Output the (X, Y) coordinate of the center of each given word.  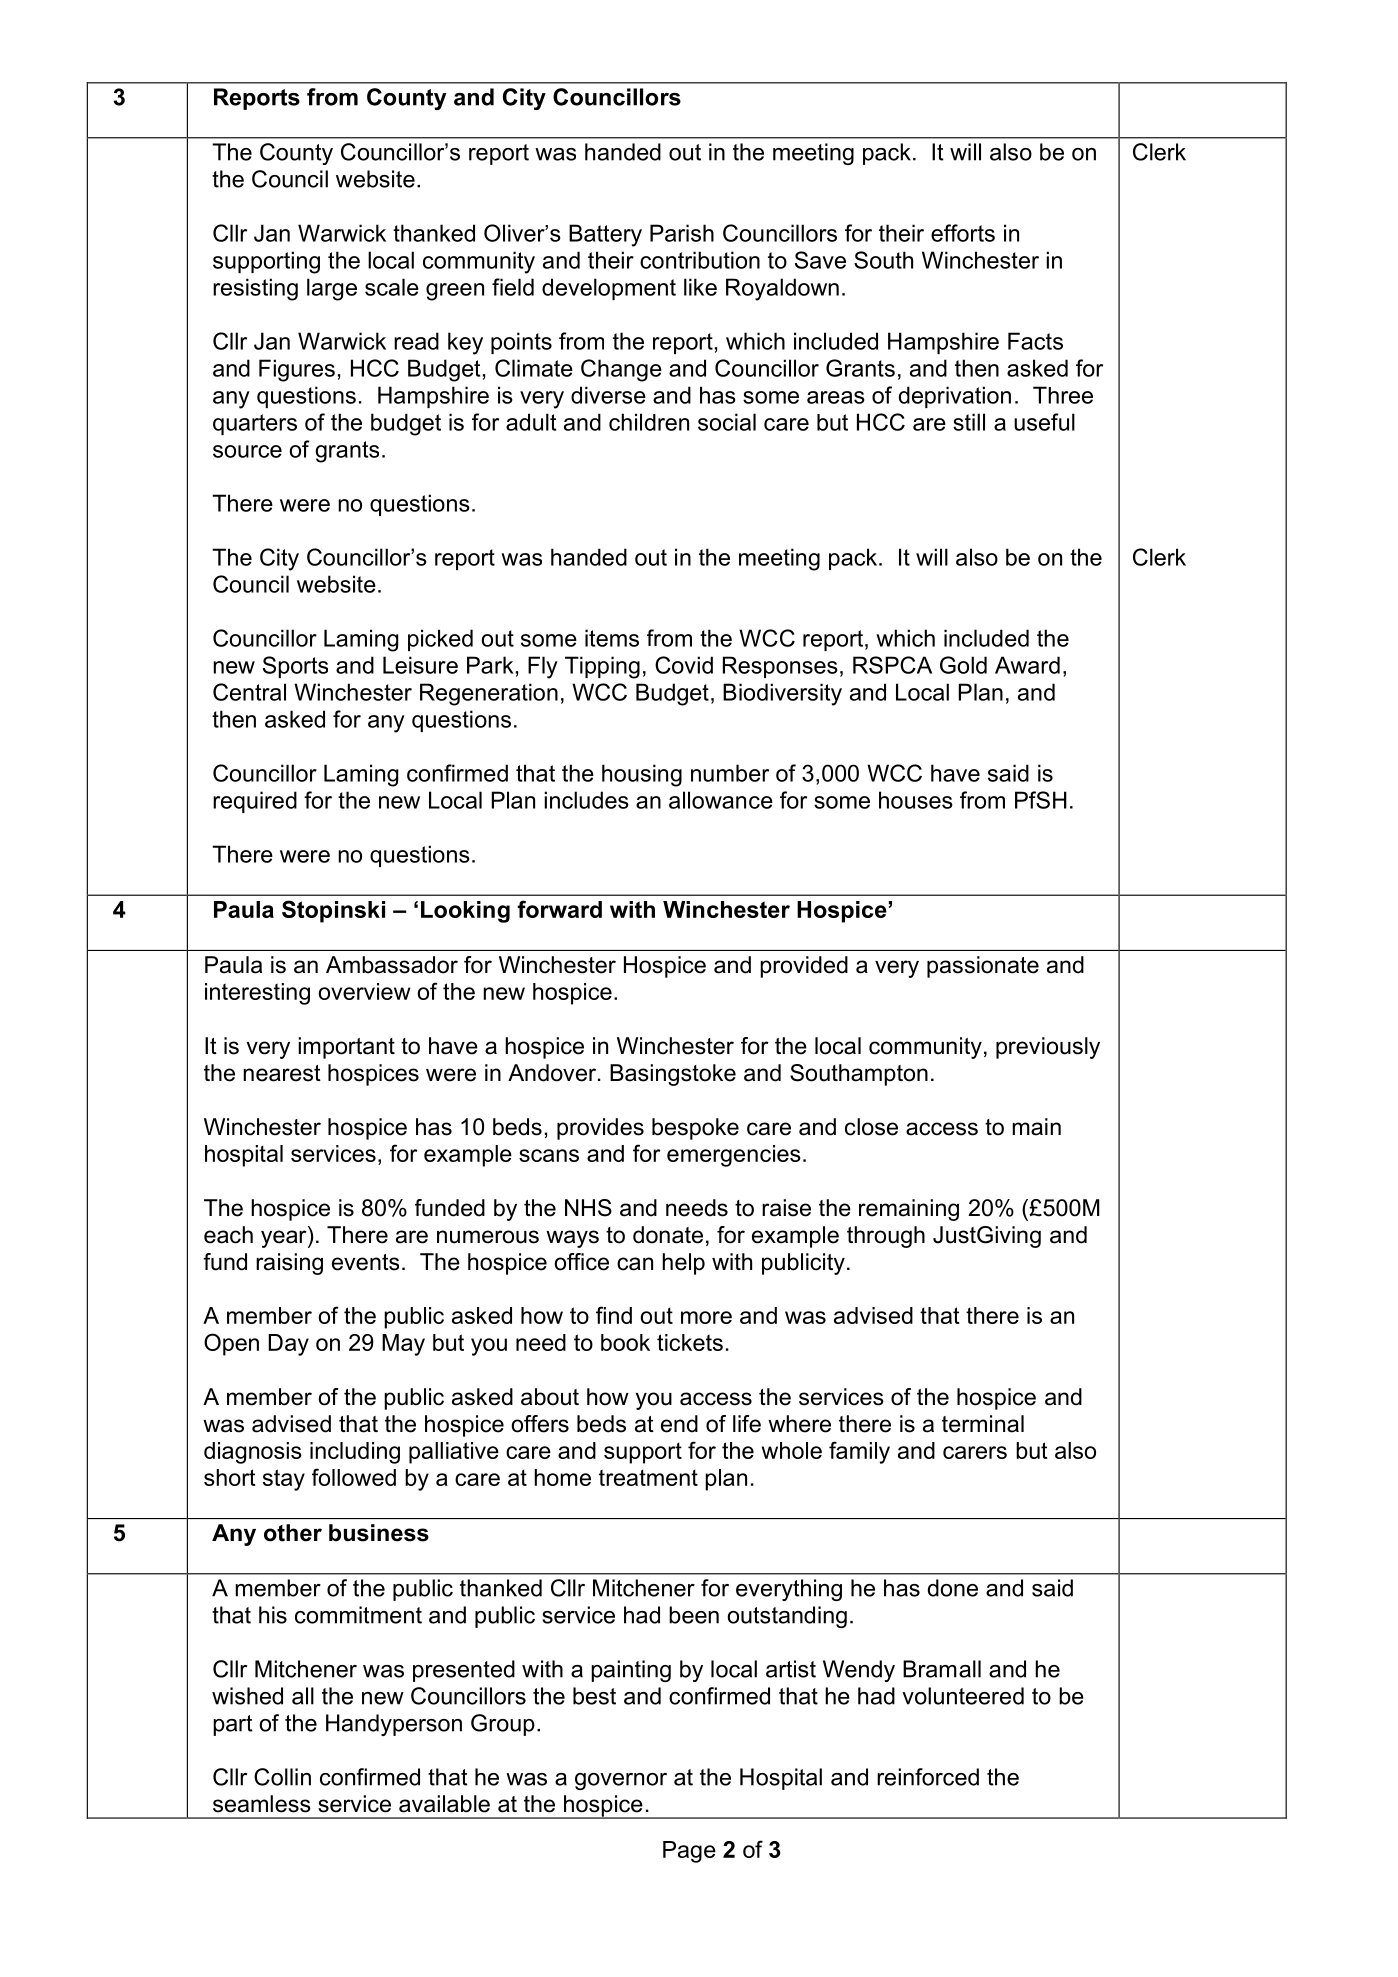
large (332, 289)
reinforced (928, 1777)
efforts (963, 233)
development (609, 289)
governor (621, 1781)
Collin (282, 1777)
